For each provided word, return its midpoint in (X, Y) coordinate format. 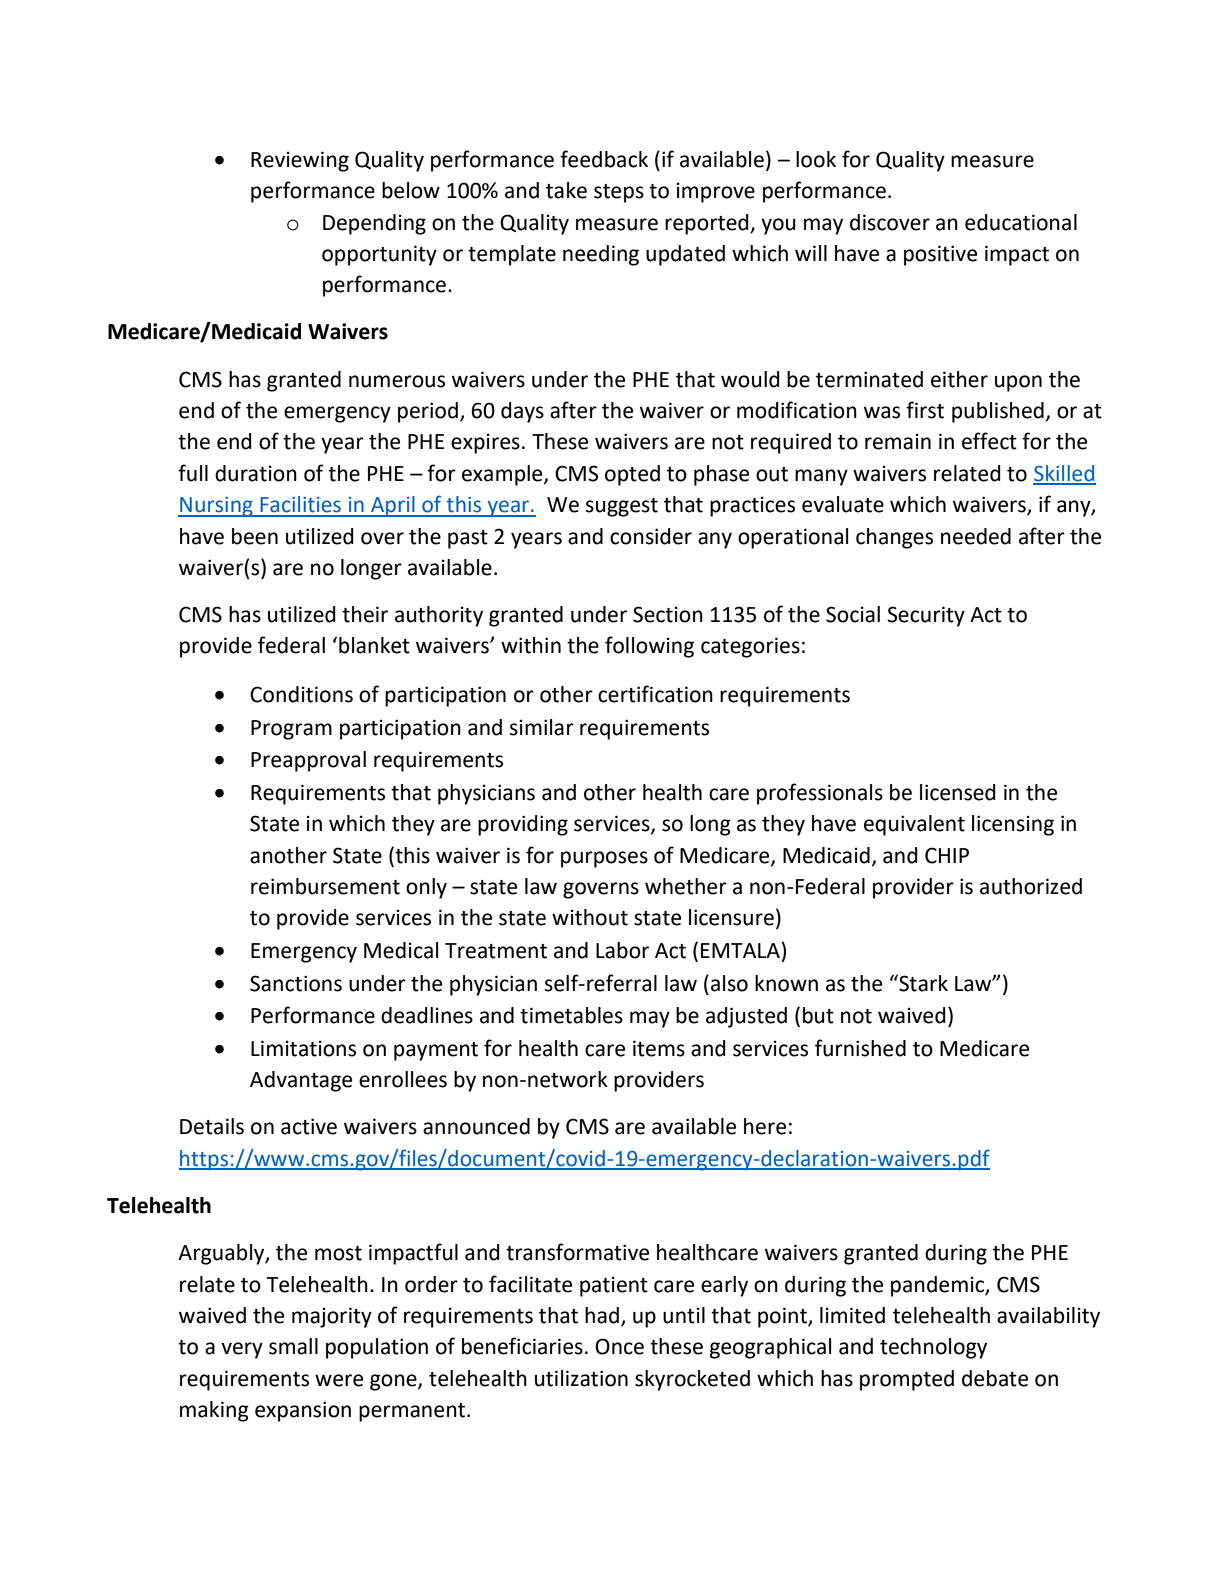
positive (940, 255)
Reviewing (300, 161)
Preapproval (308, 761)
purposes (604, 859)
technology (933, 1348)
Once (619, 1346)
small (293, 1346)
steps (619, 193)
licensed (958, 792)
